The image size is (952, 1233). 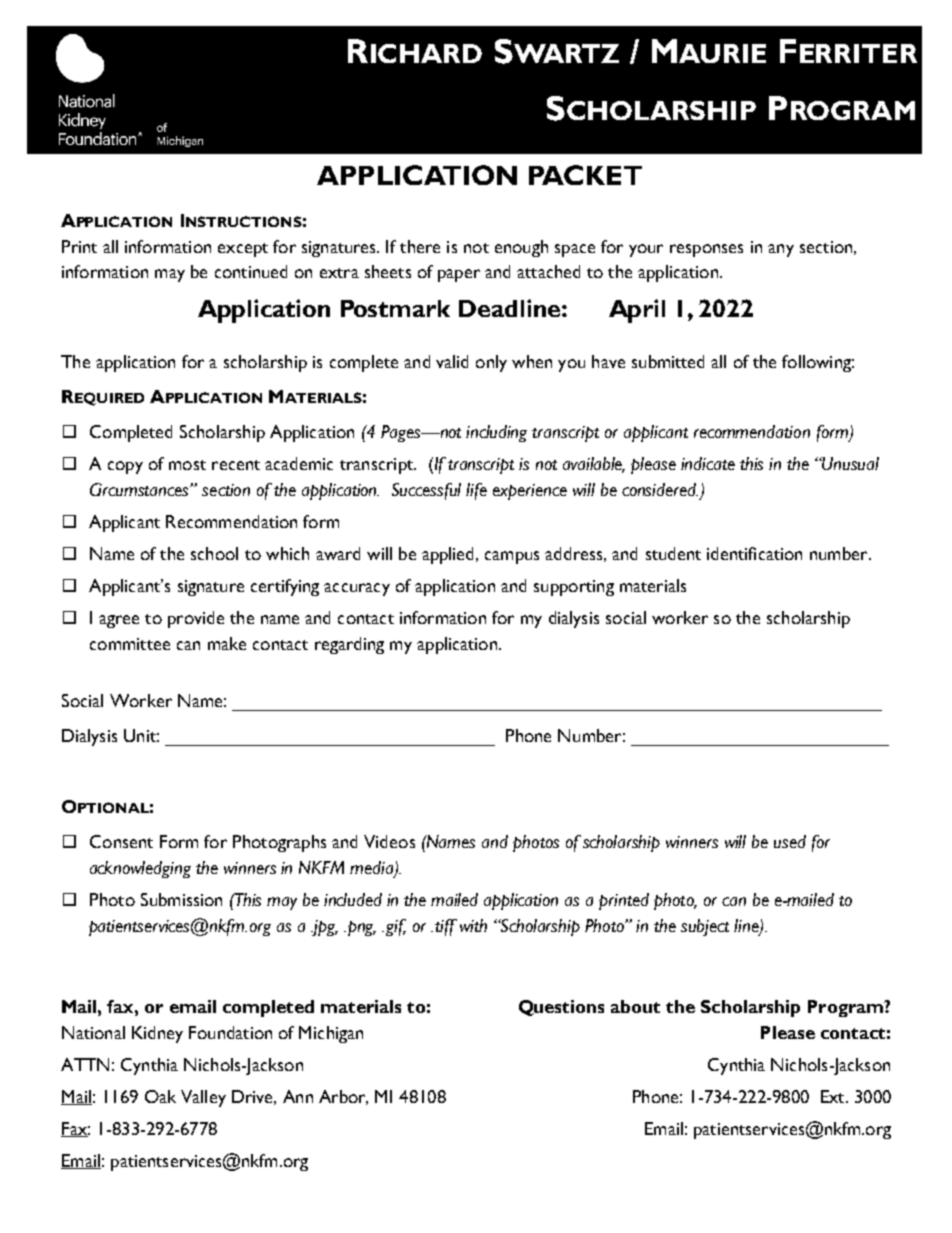 I want to click on except, so click(x=243, y=250).
